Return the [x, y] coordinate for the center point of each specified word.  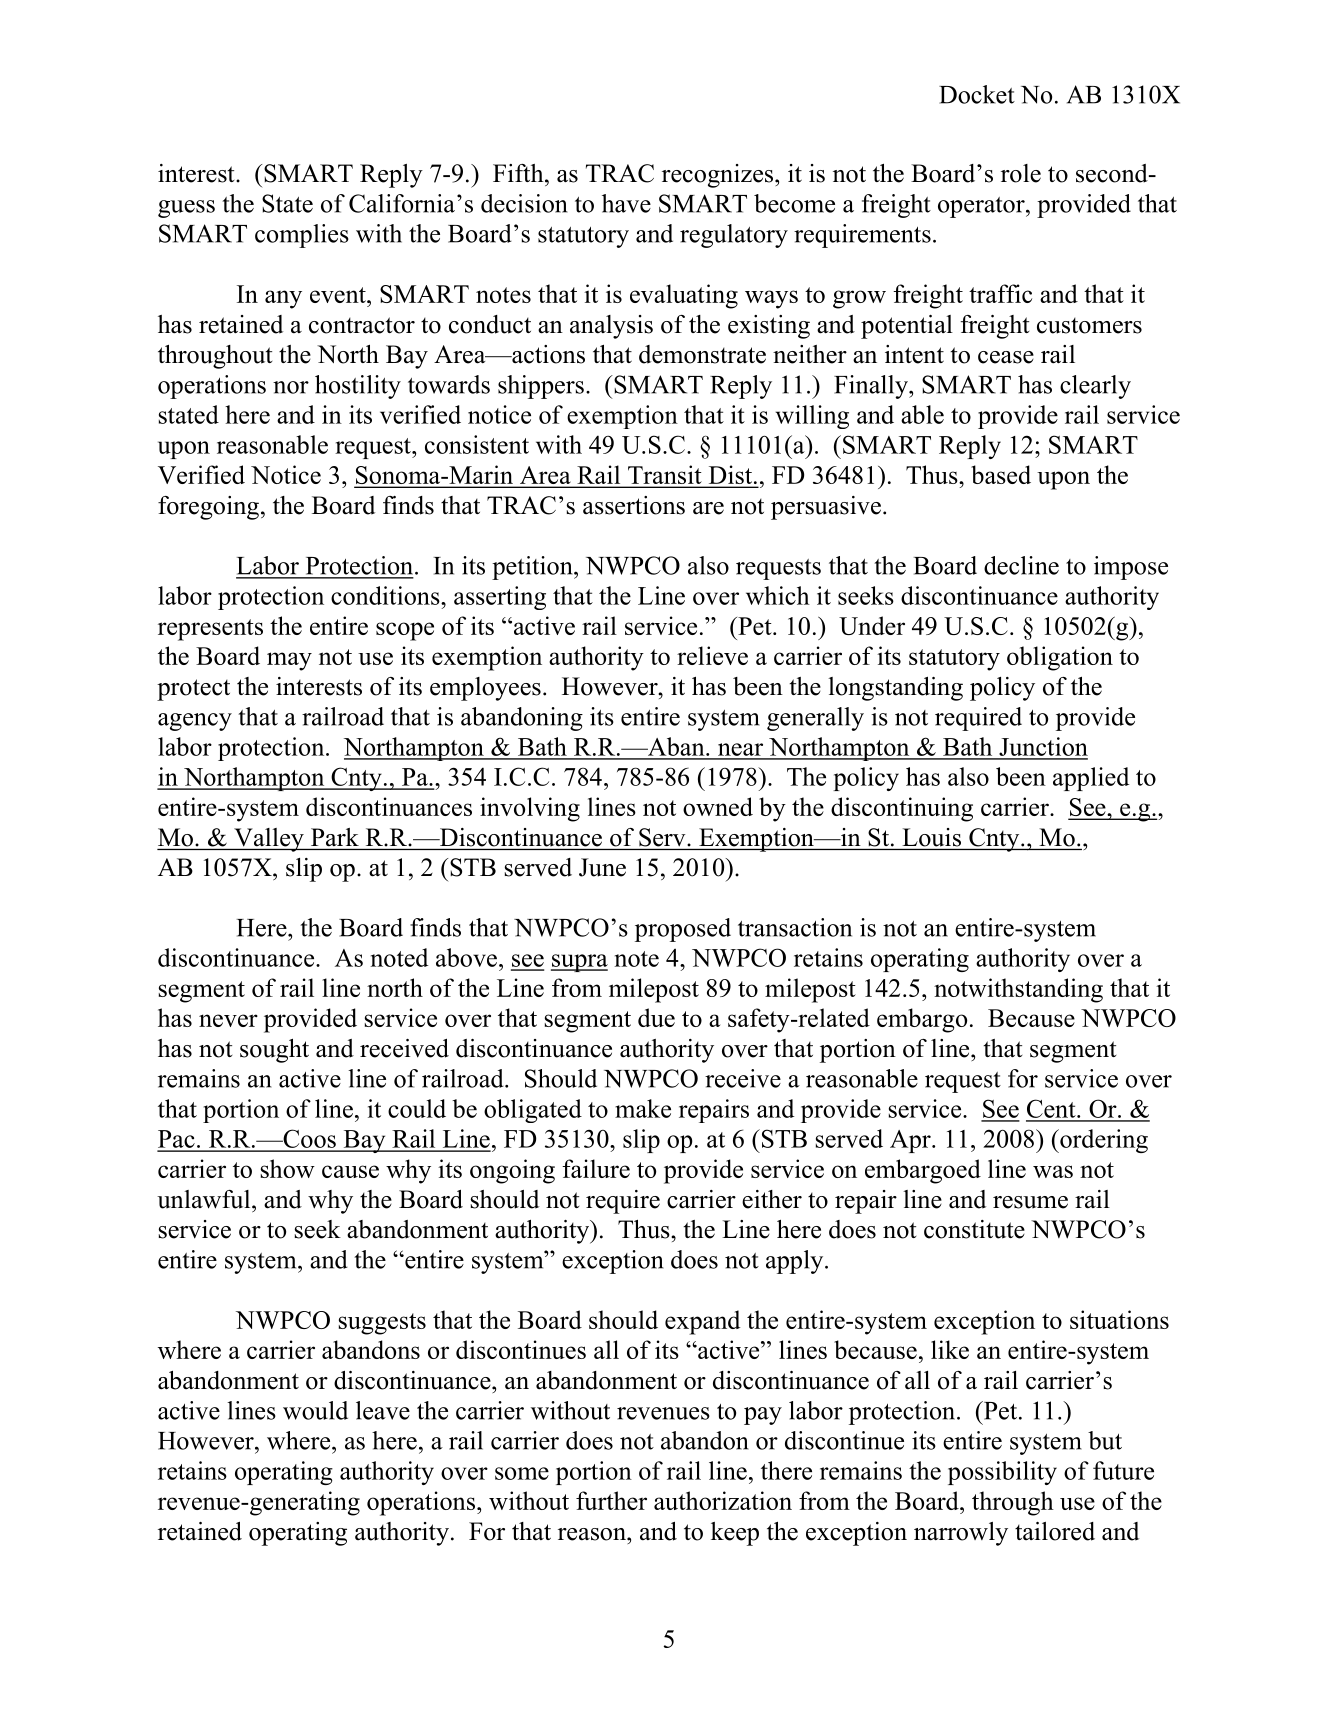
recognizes [719, 176]
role [1021, 173]
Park [335, 837]
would [315, 1410]
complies [302, 236]
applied [1091, 779]
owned [718, 806]
